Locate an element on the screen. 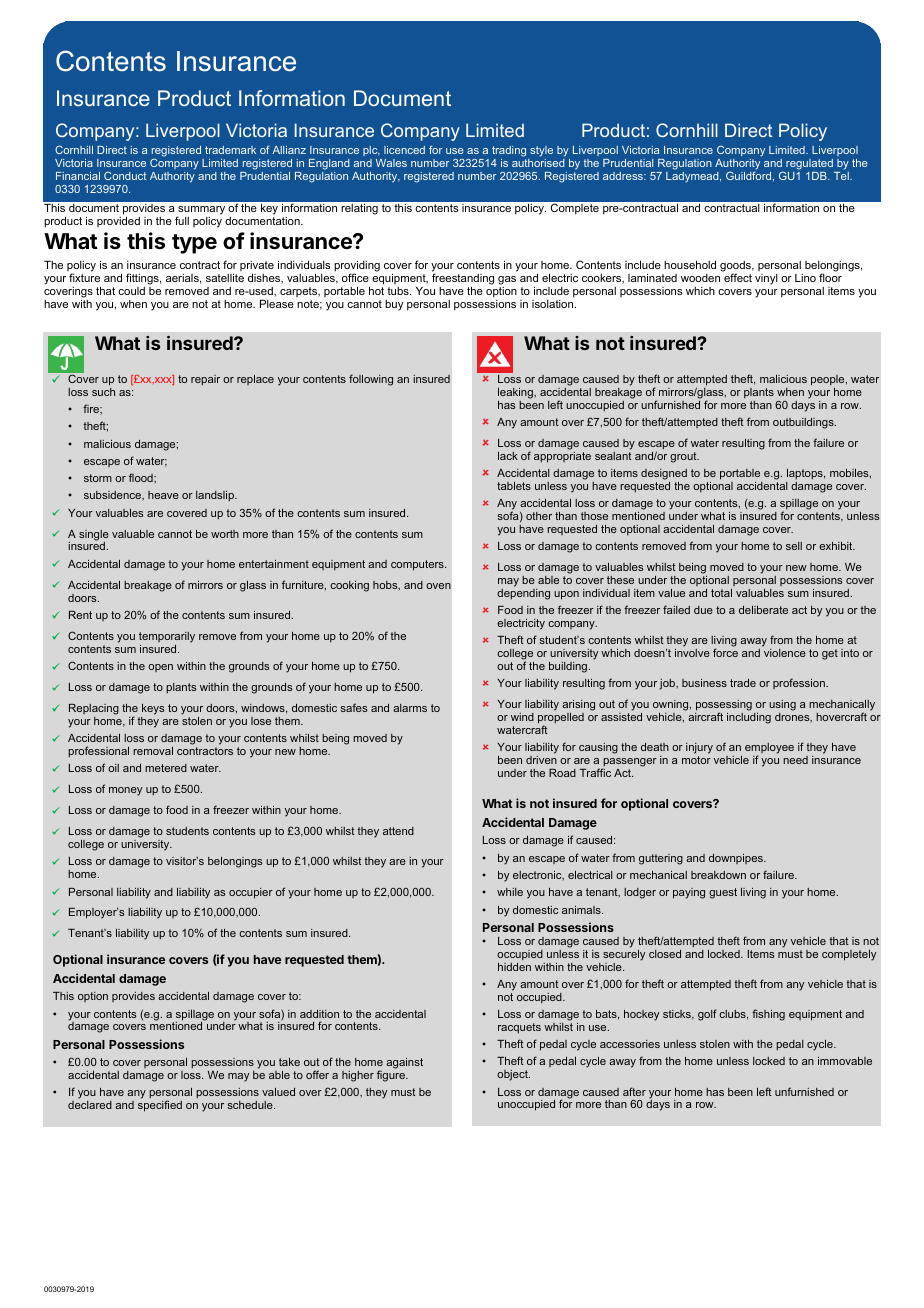 The height and width of the screenshot is (1308, 924). repair is located at coordinates (205, 380).
